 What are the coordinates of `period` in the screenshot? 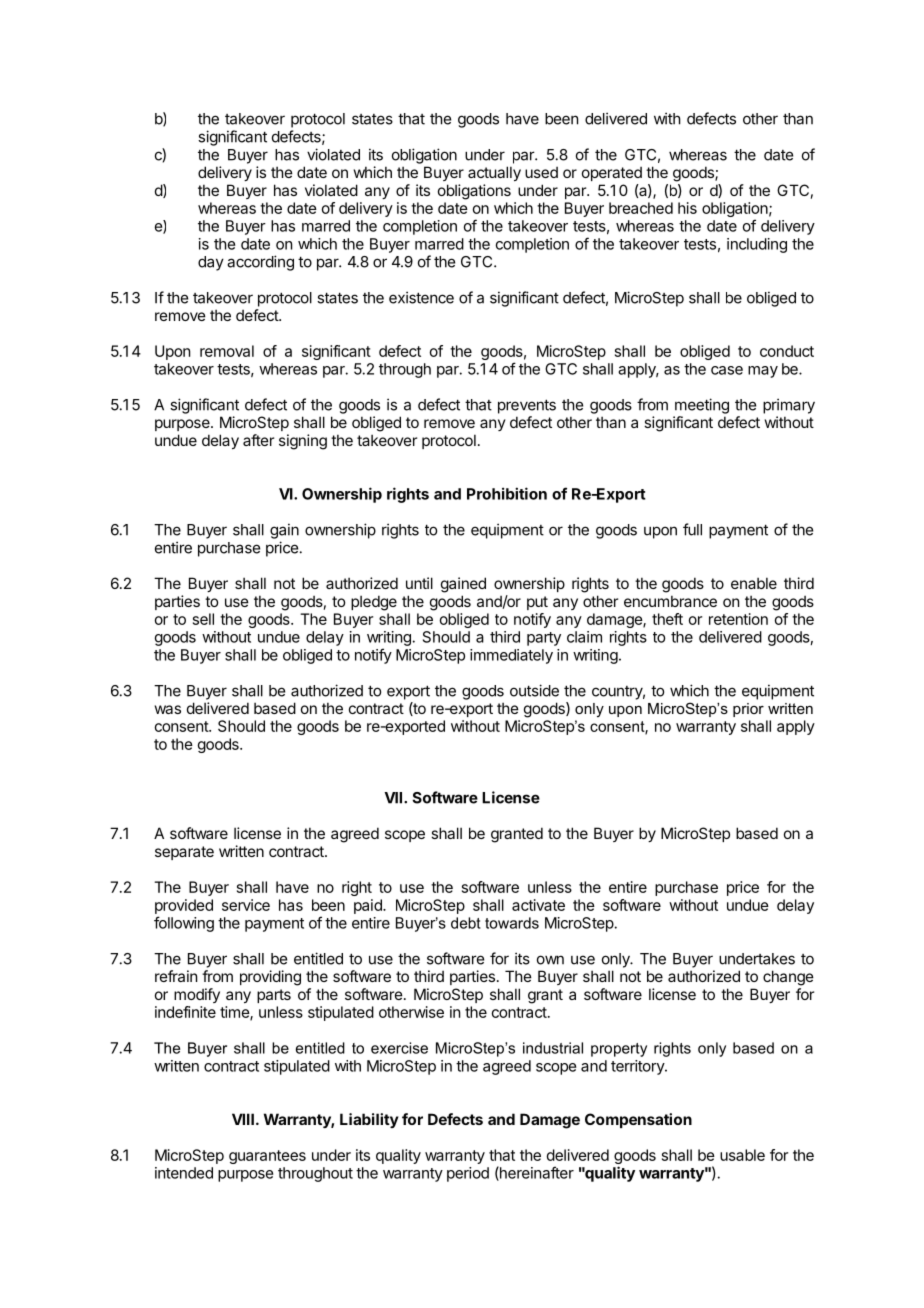 It's located at (468, 1174).
